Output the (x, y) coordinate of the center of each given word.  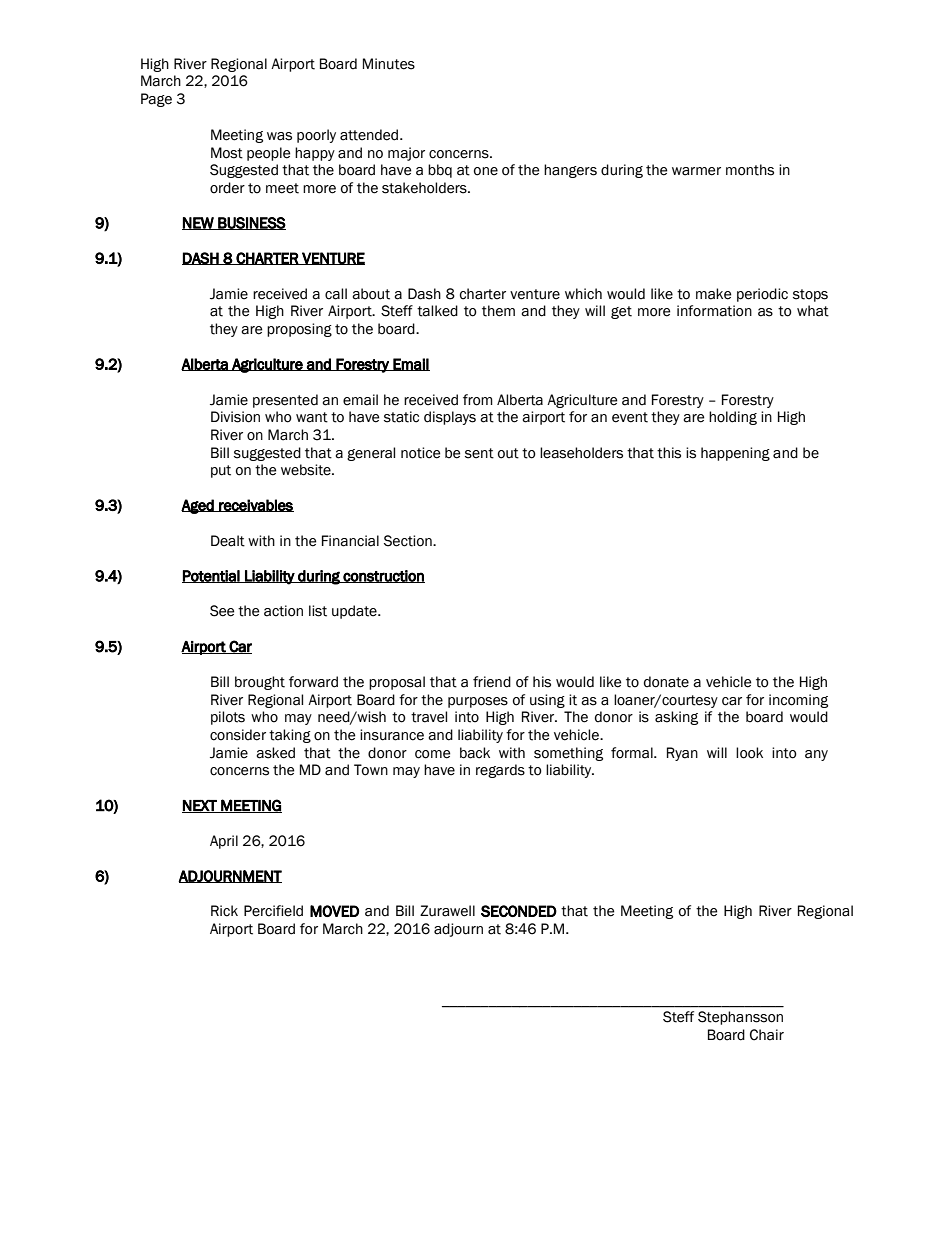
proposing (299, 330)
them (498, 311)
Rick (224, 911)
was (279, 136)
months (750, 170)
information (714, 311)
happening (735, 454)
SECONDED (519, 911)
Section (409, 541)
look (749, 753)
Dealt (228, 541)
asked (275, 753)
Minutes (389, 64)
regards (500, 771)
